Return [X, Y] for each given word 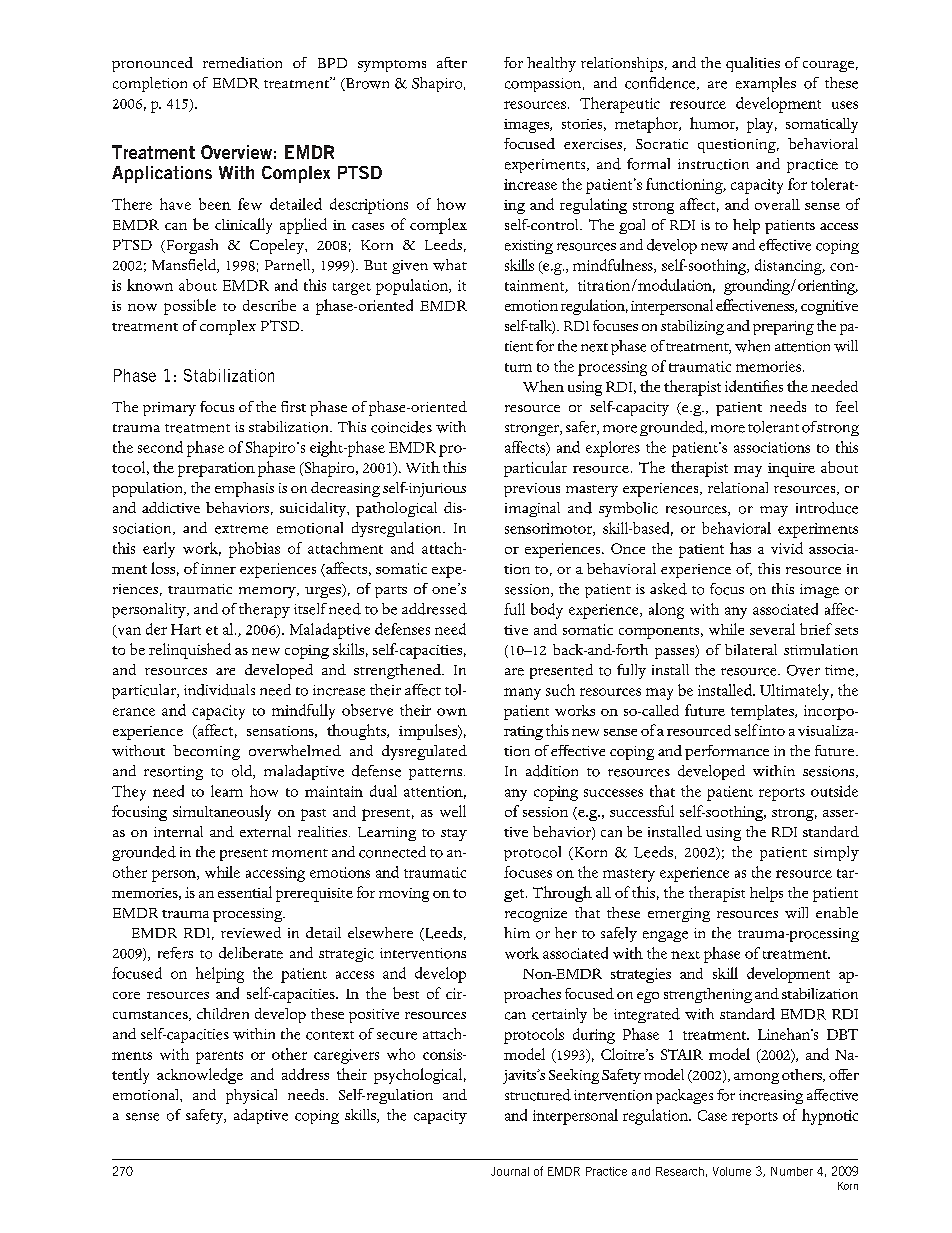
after [452, 62]
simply [836, 853]
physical [251, 1096]
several [772, 629]
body [547, 611]
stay [454, 835]
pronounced [152, 64]
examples [766, 84]
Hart [186, 629]
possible [190, 307]
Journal [510, 1171]
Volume [732, 1171]
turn [518, 367]
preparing [783, 328]
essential [245, 892]
